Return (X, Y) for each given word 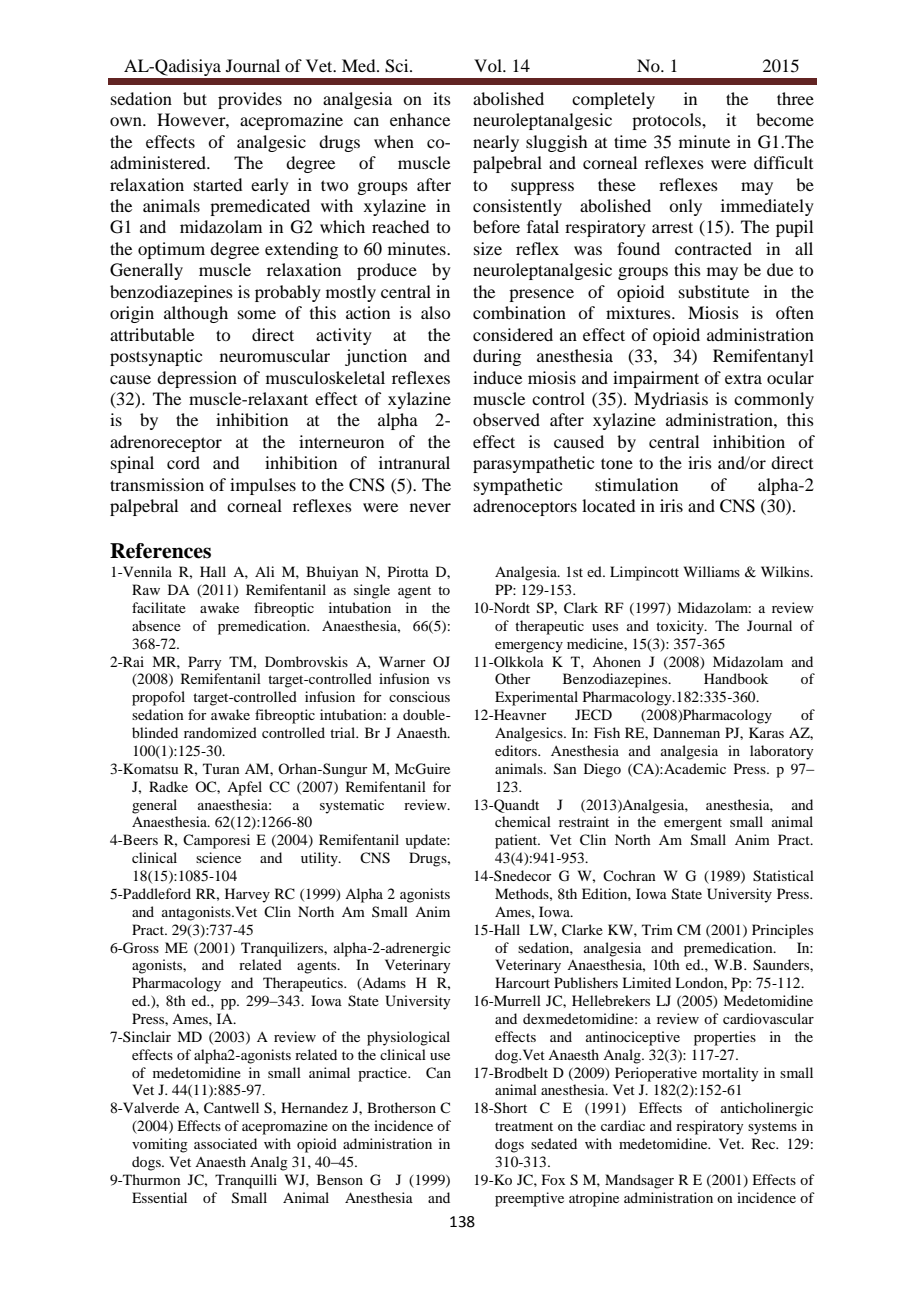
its (442, 98)
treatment (524, 1126)
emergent (693, 824)
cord (183, 462)
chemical (523, 821)
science (218, 857)
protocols (667, 121)
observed (506, 419)
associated (225, 1143)
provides (250, 100)
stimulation (636, 484)
